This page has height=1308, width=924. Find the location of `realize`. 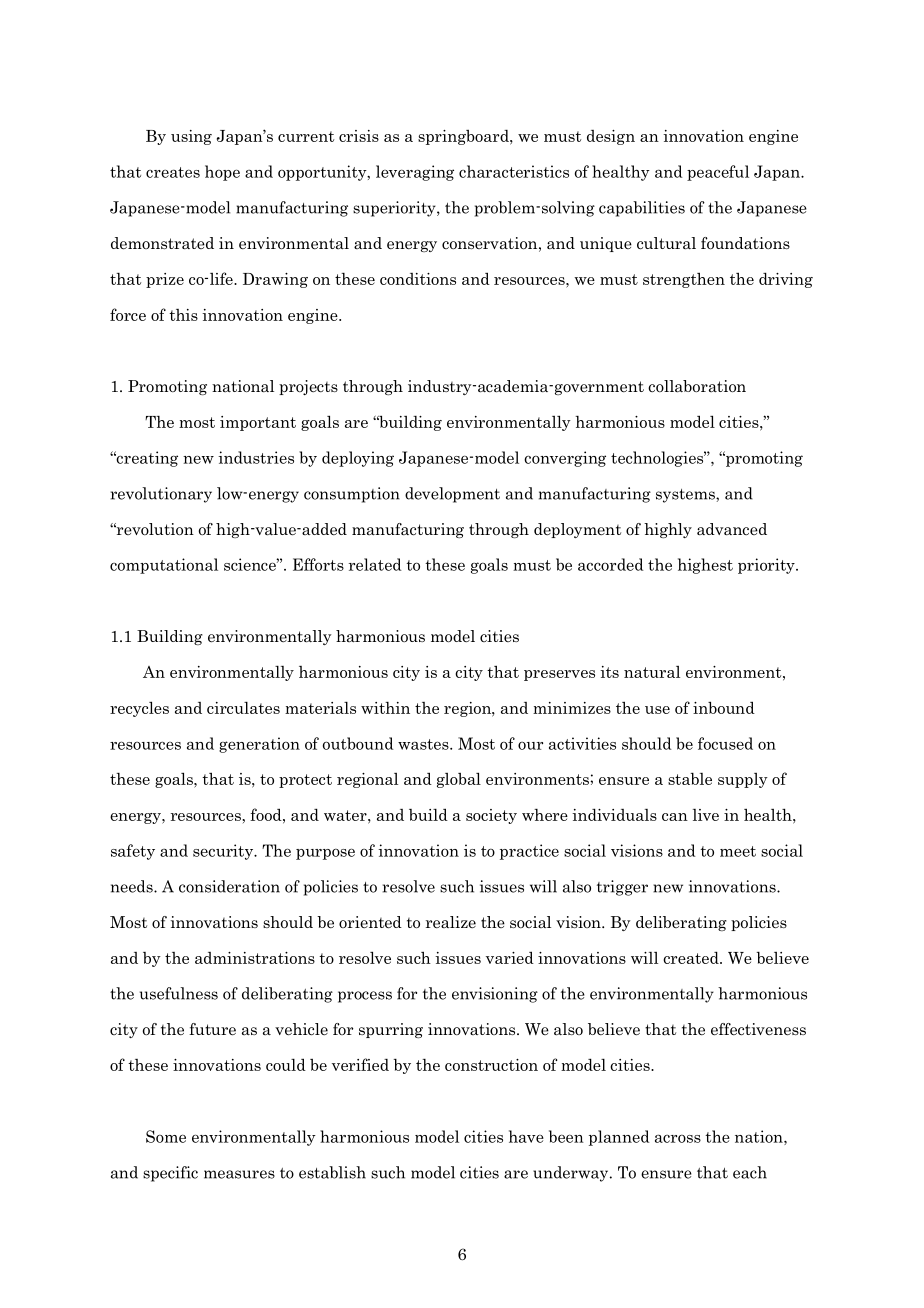

realize is located at coordinates (451, 922).
